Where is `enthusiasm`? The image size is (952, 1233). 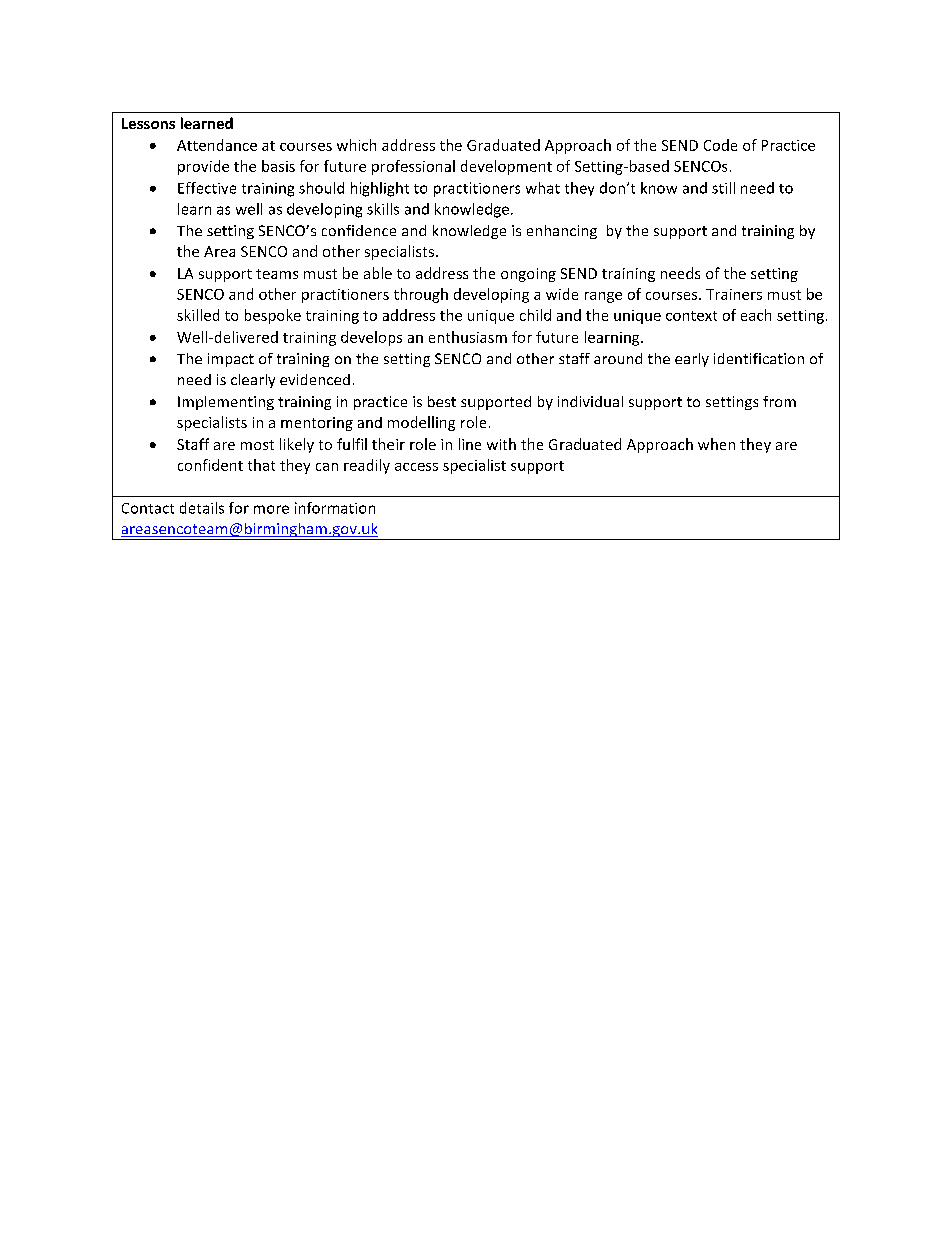
enthusiasm is located at coordinates (468, 337).
